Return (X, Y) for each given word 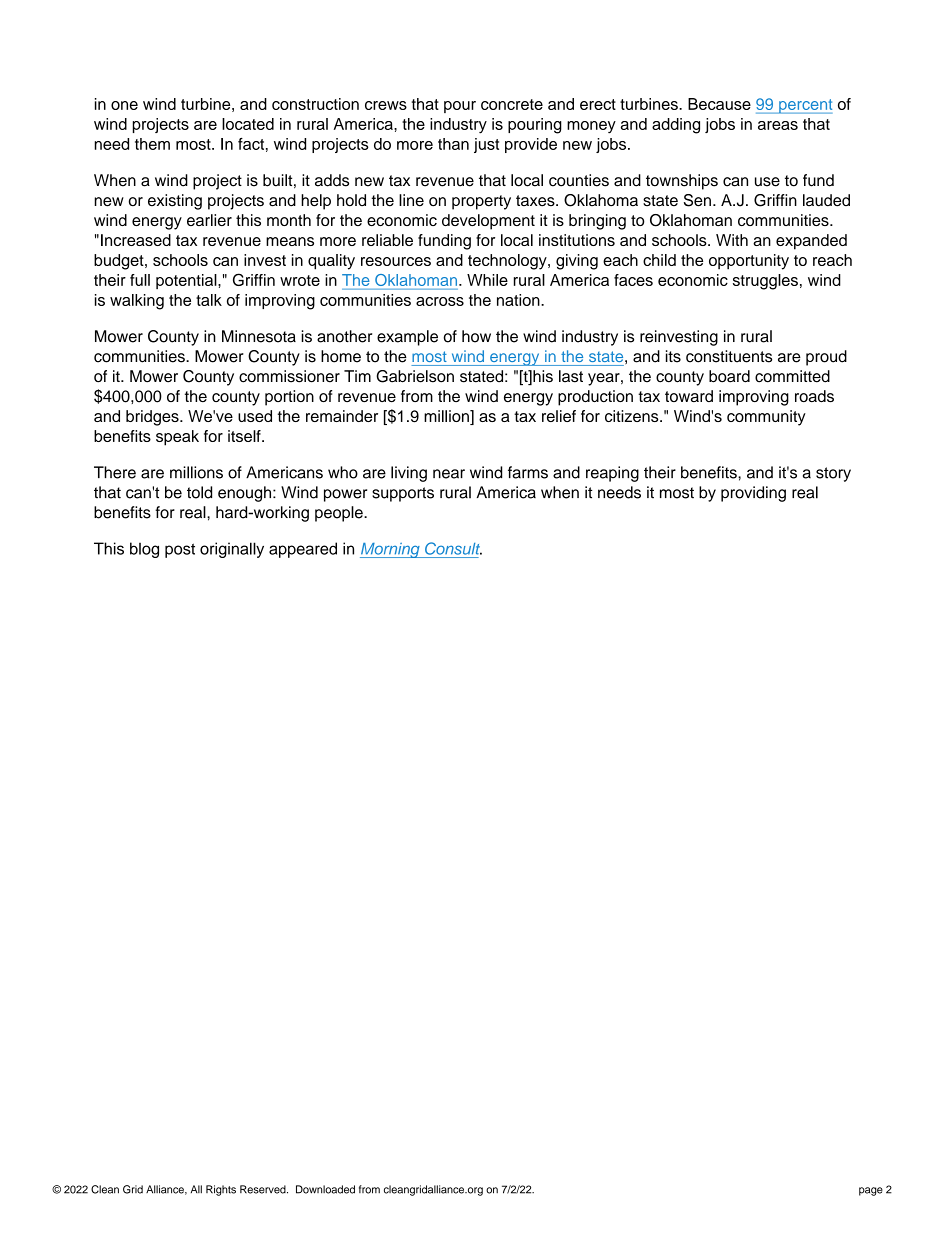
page (871, 1191)
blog (144, 550)
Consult (453, 548)
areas (778, 125)
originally (232, 550)
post (180, 550)
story (833, 474)
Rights (221, 1190)
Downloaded (325, 1189)
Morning (391, 550)
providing (753, 494)
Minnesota (259, 336)
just (486, 145)
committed (792, 376)
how (476, 336)
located (248, 124)
